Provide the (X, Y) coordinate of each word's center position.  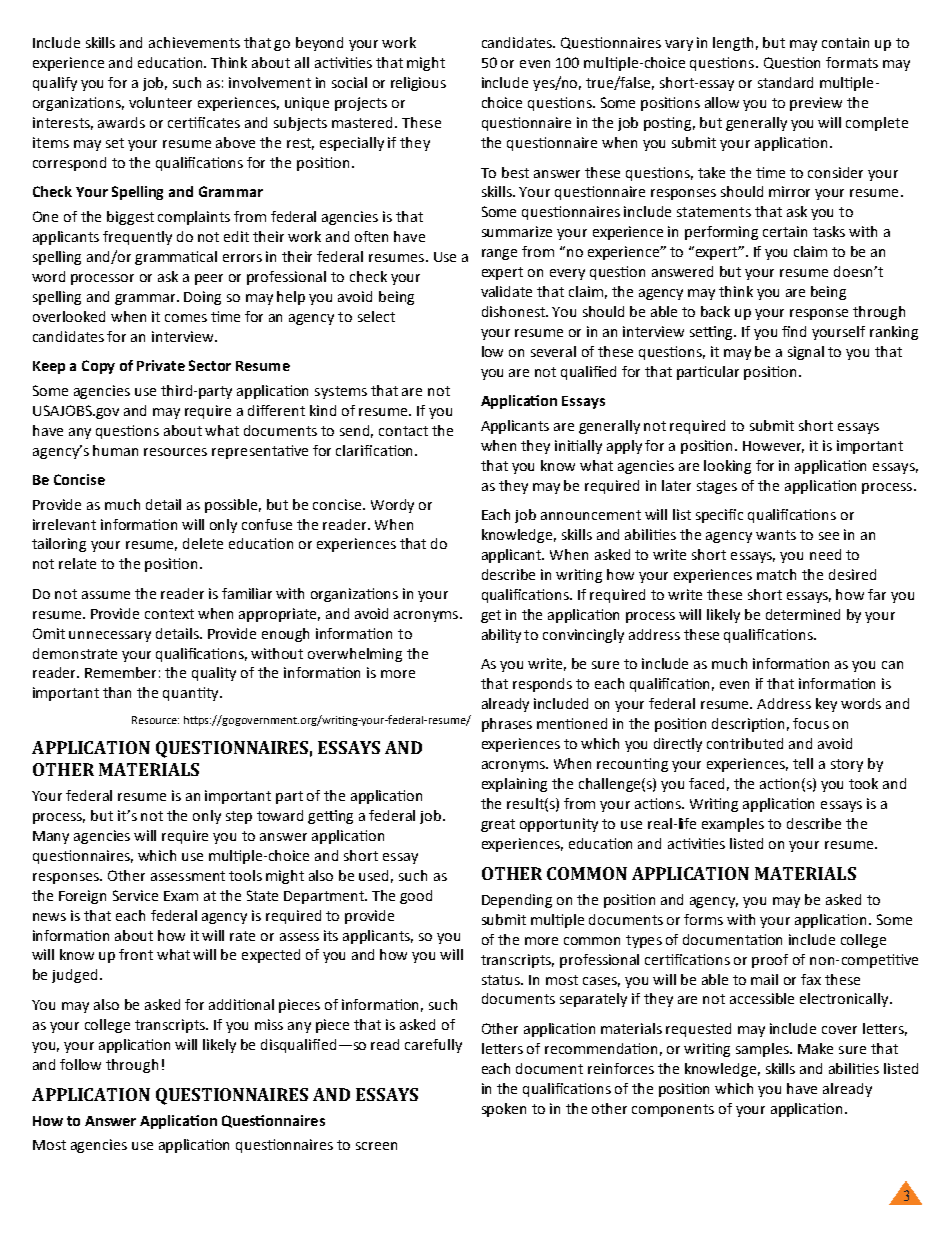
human (115, 450)
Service (135, 895)
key (826, 705)
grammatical (176, 258)
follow (80, 1064)
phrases (507, 725)
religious (418, 84)
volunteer (160, 102)
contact (403, 431)
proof (770, 961)
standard (785, 82)
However (773, 447)
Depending (517, 901)
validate (506, 291)
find (794, 331)
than (117, 692)
